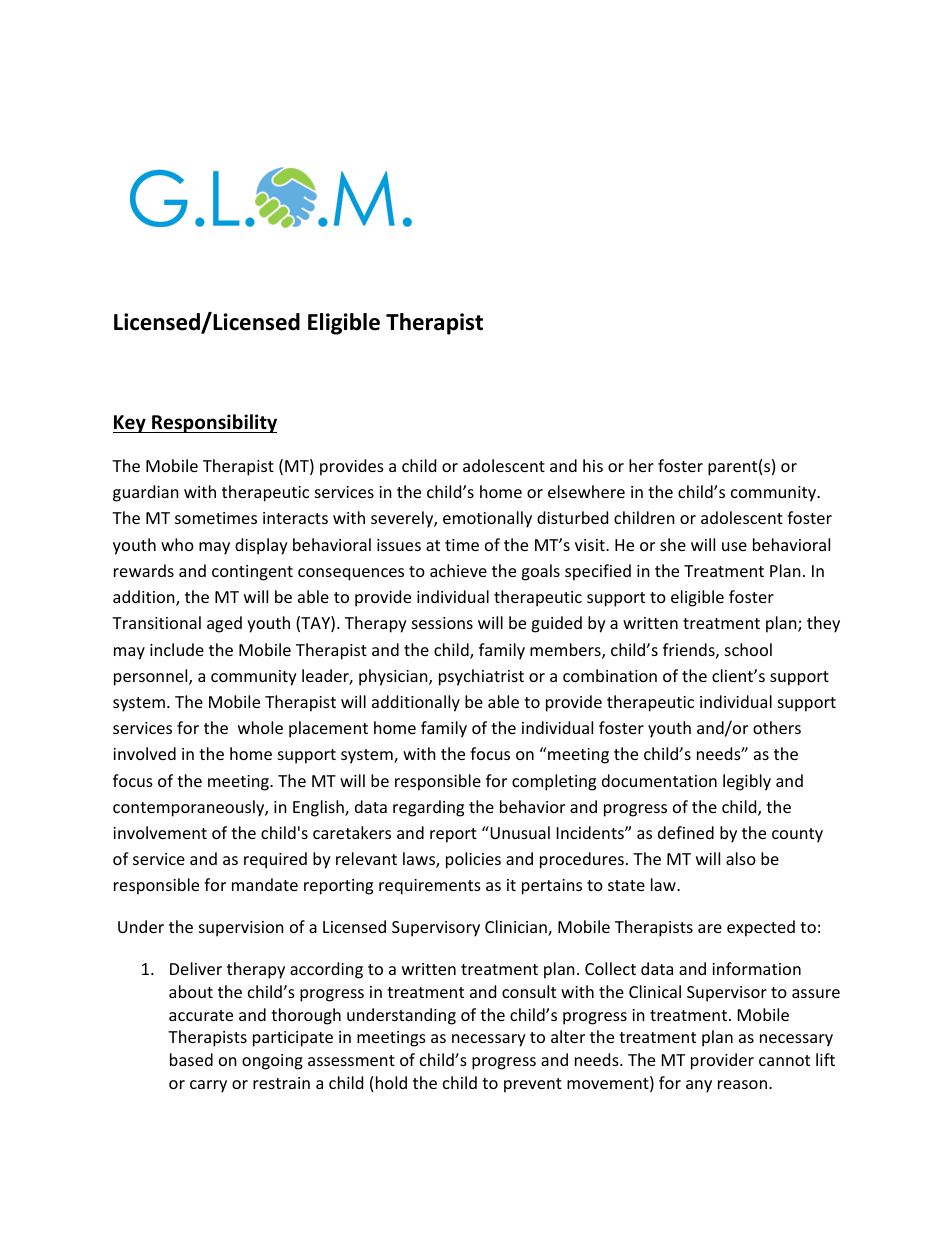  What do you see at coordinates (742, 1084) in the screenshot?
I see `reason` at bounding box center [742, 1084].
